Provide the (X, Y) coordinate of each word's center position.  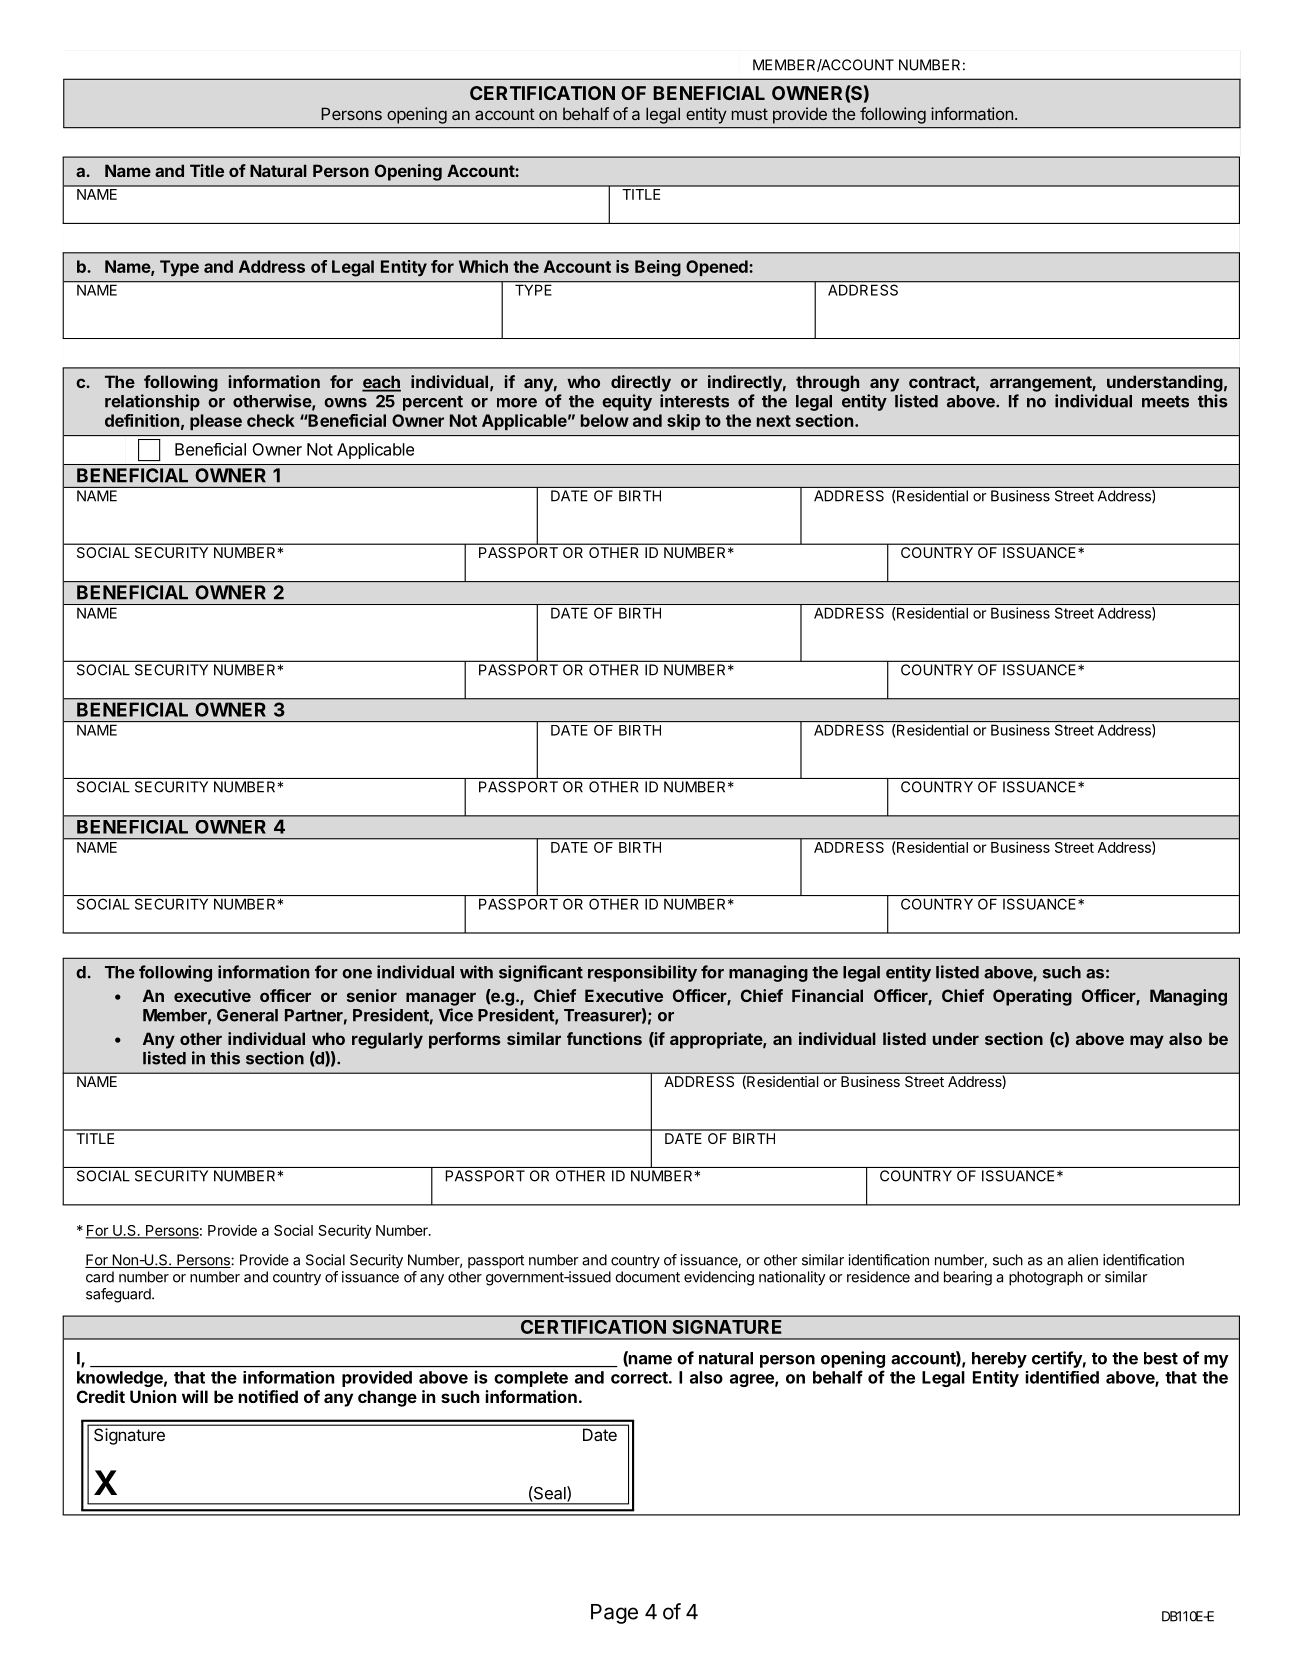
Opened (718, 268)
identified (1062, 1377)
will (195, 1396)
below (605, 420)
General (247, 1015)
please (216, 422)
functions (604, 1038)
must (750, 114)
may (1147, 1042)
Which (483, 266)
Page (614, 1614)
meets (1165, 402)
